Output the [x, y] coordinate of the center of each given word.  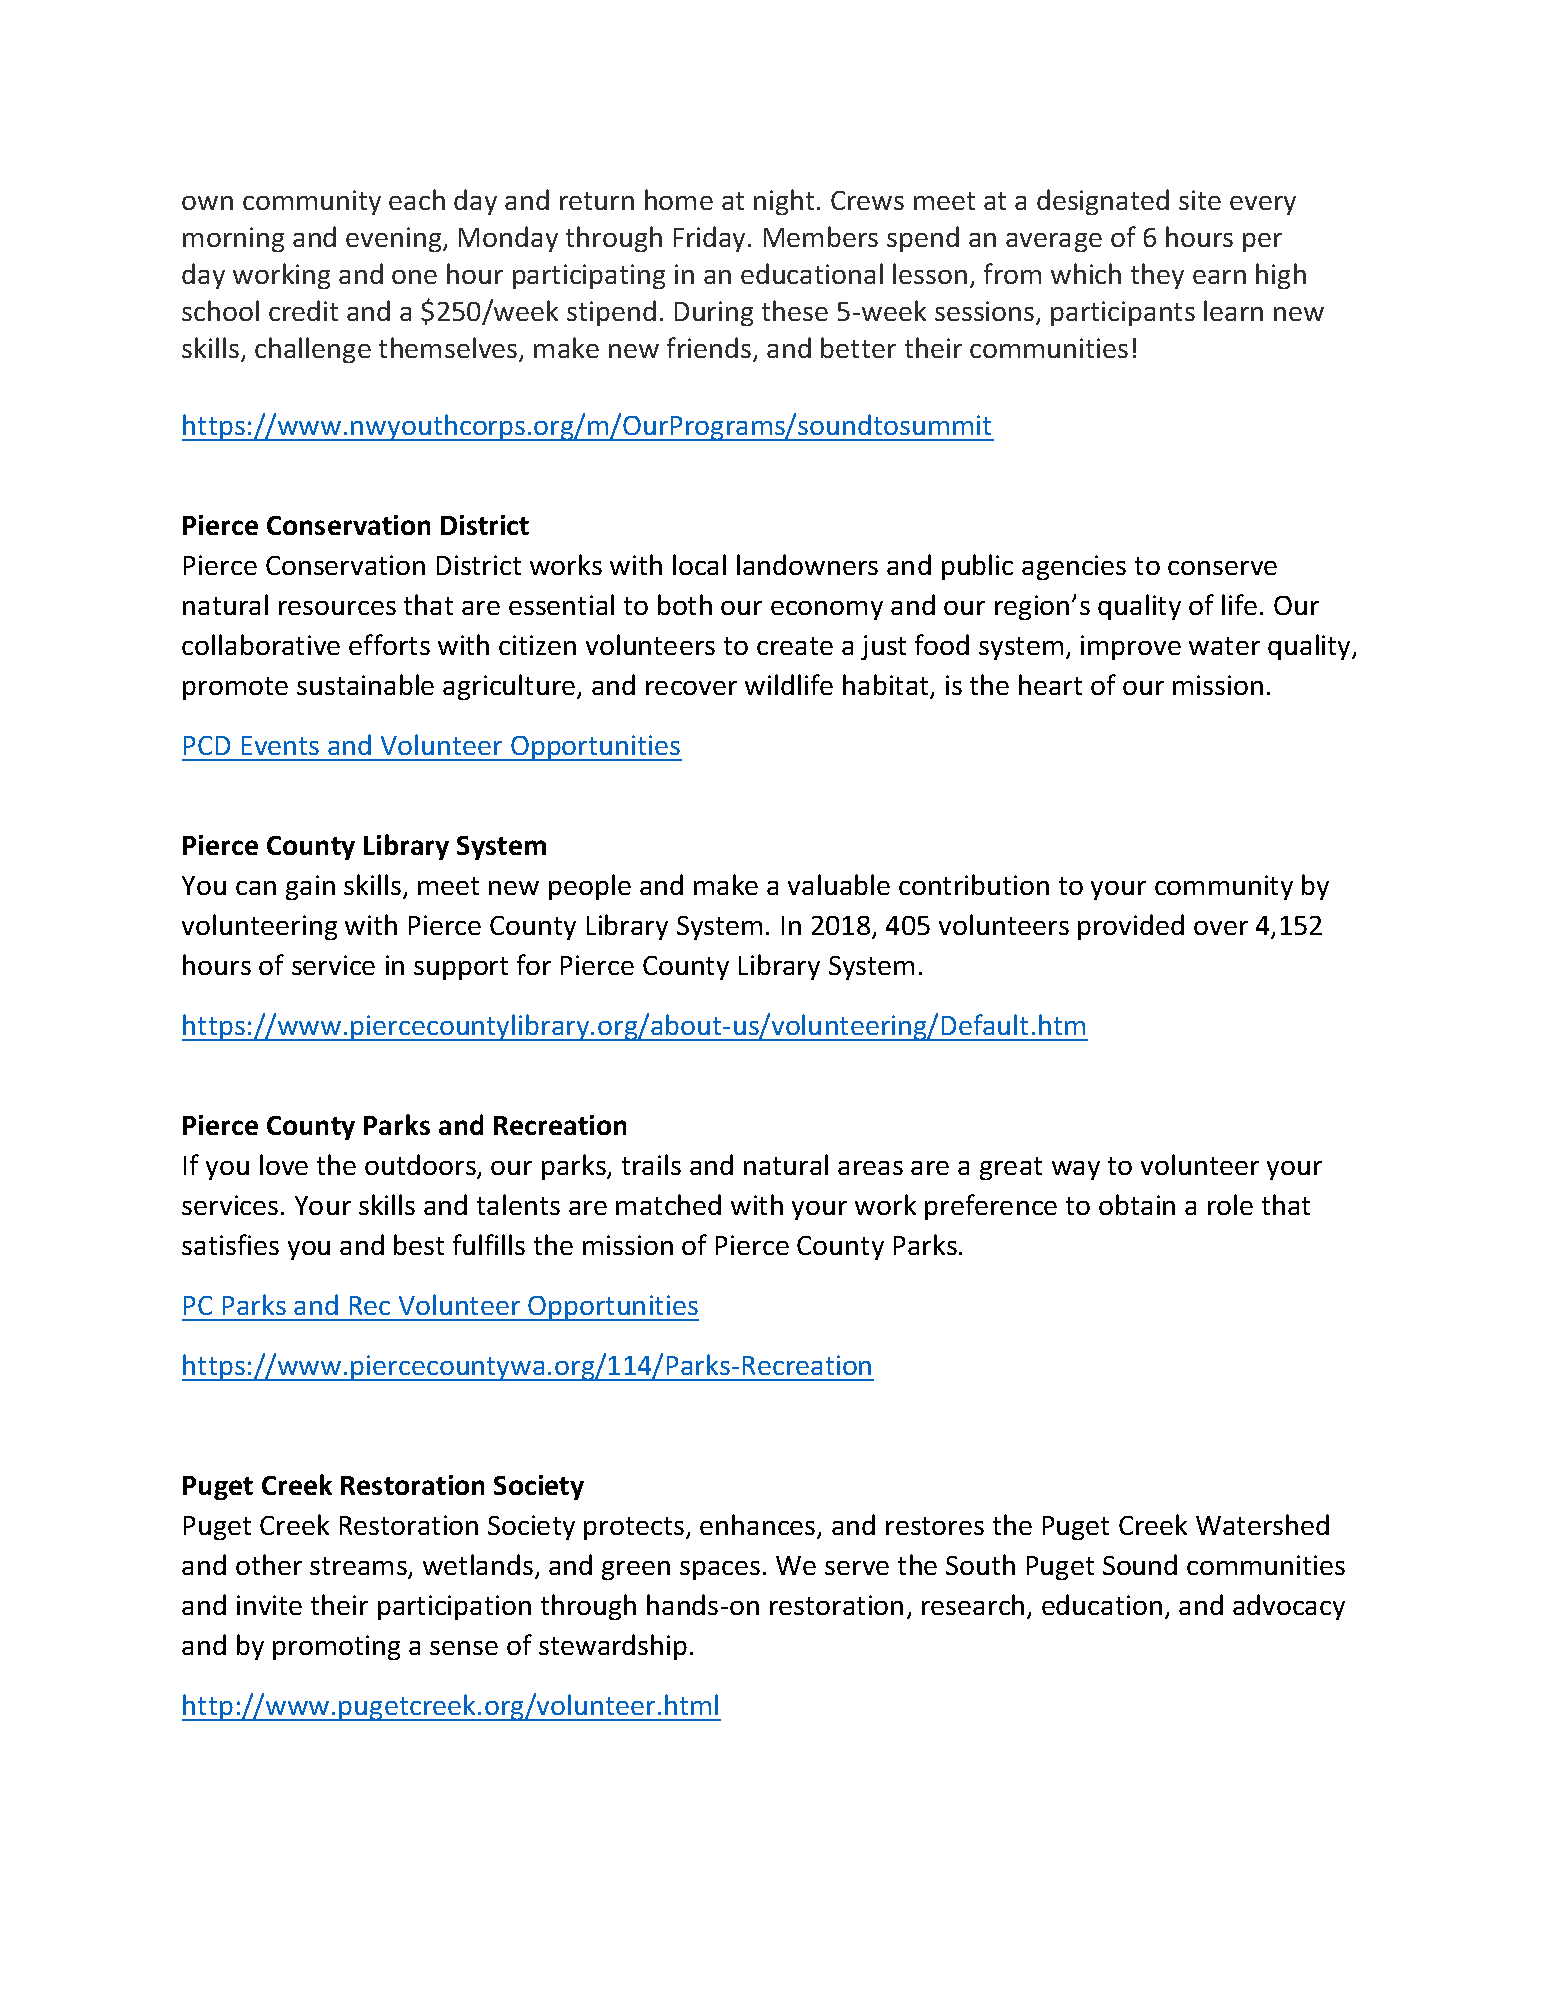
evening [395, 239]
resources [337, 608]
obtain [1137, 1204]
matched [668, 1204]
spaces [720, 1570]
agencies [1074, 567]
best [419, 1244]
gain [310, 887]
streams [359, 1567]
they [1157, 276]
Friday [711, 239]
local [699, 564]
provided [1131, 927]
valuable [839, 884]
